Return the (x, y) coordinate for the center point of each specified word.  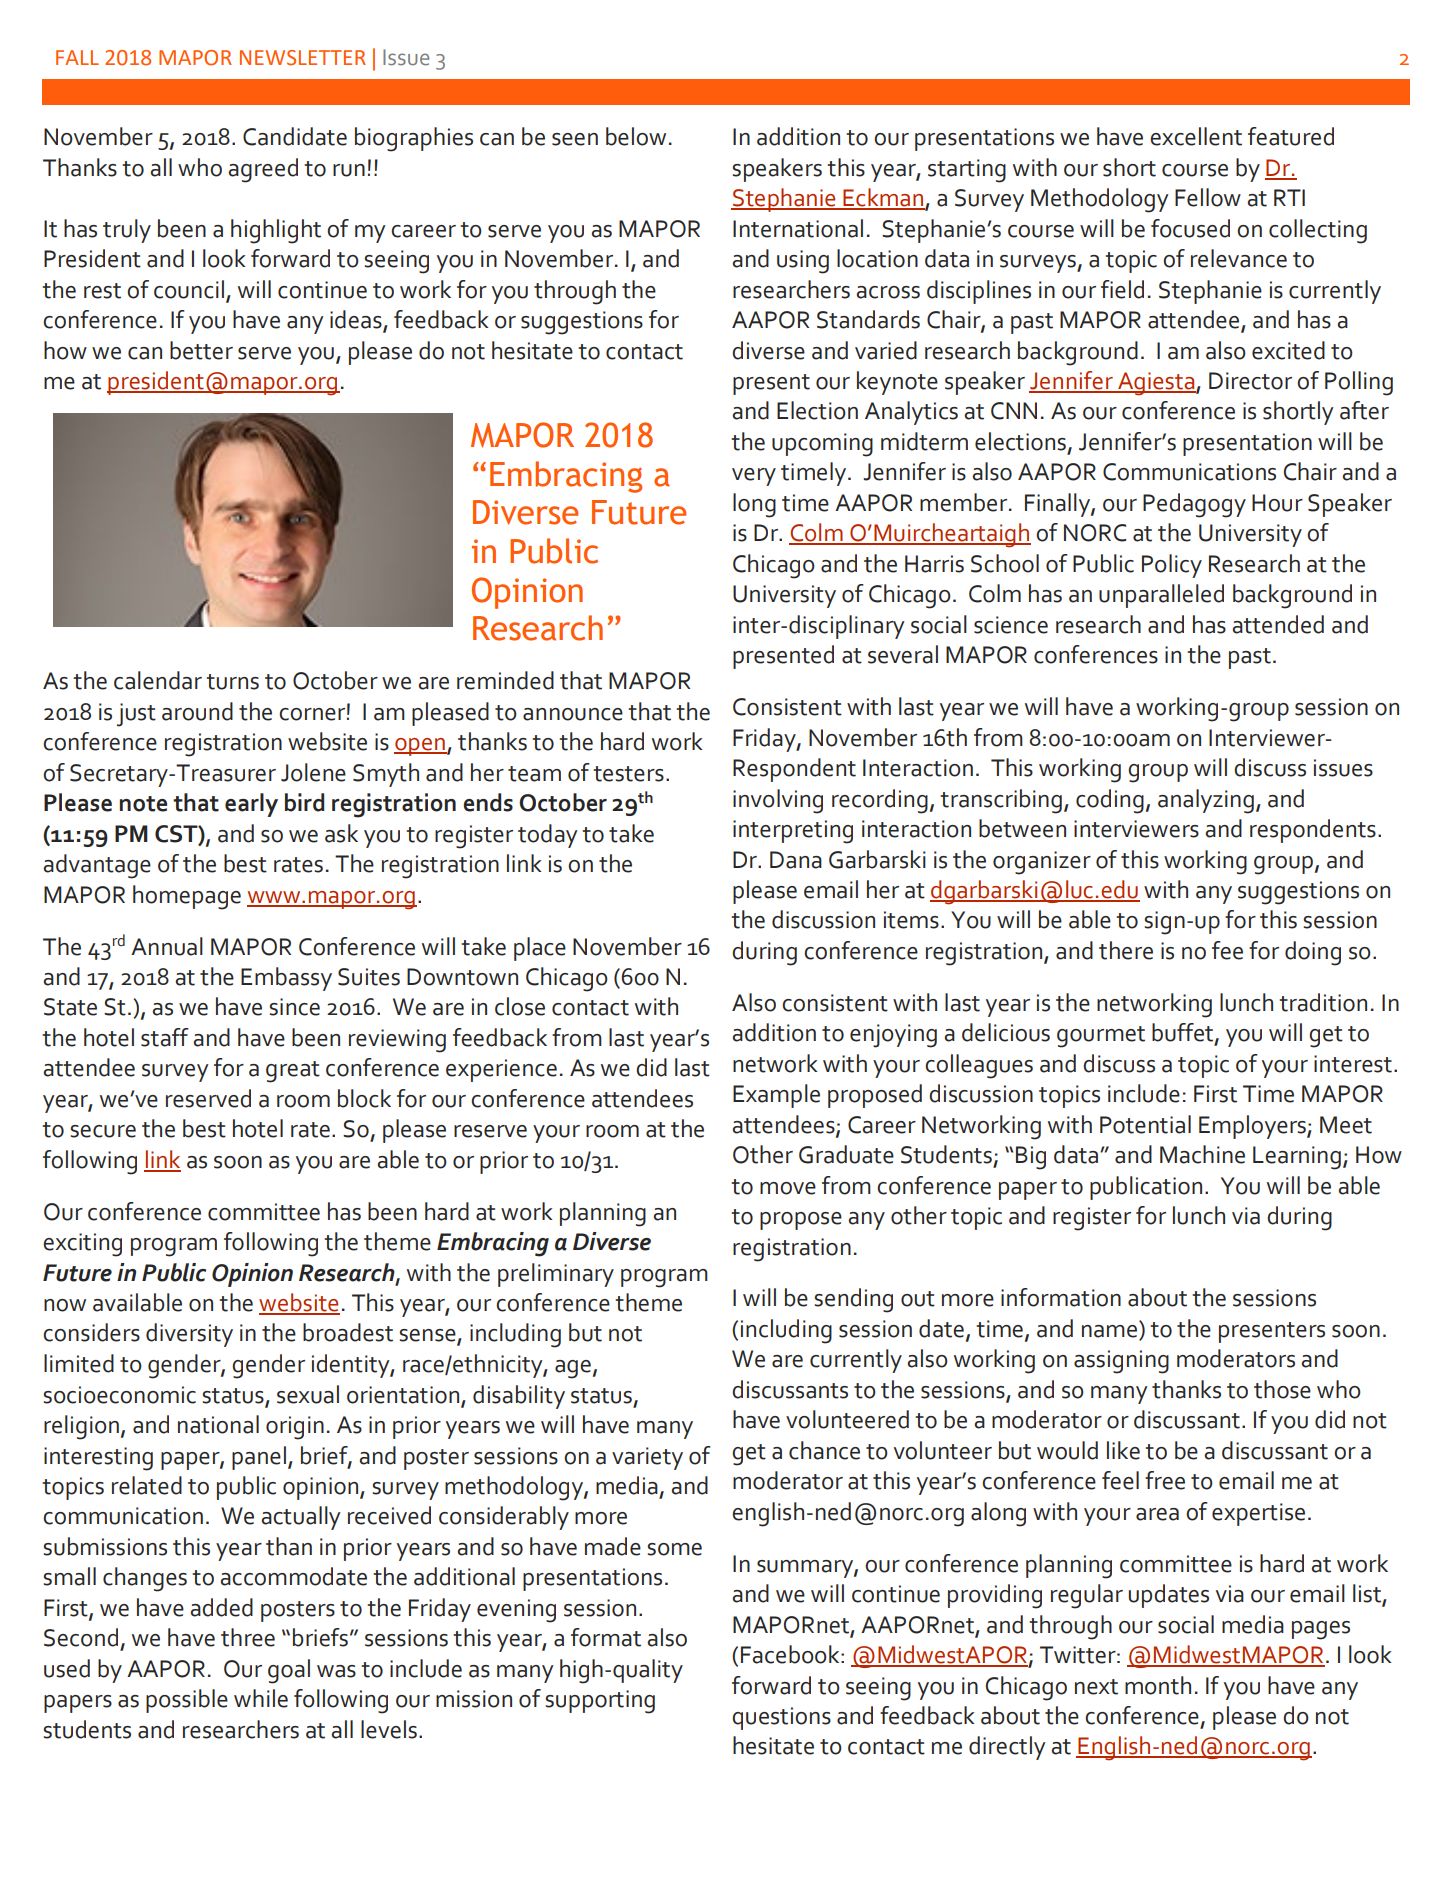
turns (232, 682)
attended (1278, 624)
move (788, 1188)
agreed (263, 170)
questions (781, 1718)
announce (573, 714)
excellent (1196, 136)
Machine (1202, 1154)
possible (187, 1701)
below (636, 136)
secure (103, 1131)
